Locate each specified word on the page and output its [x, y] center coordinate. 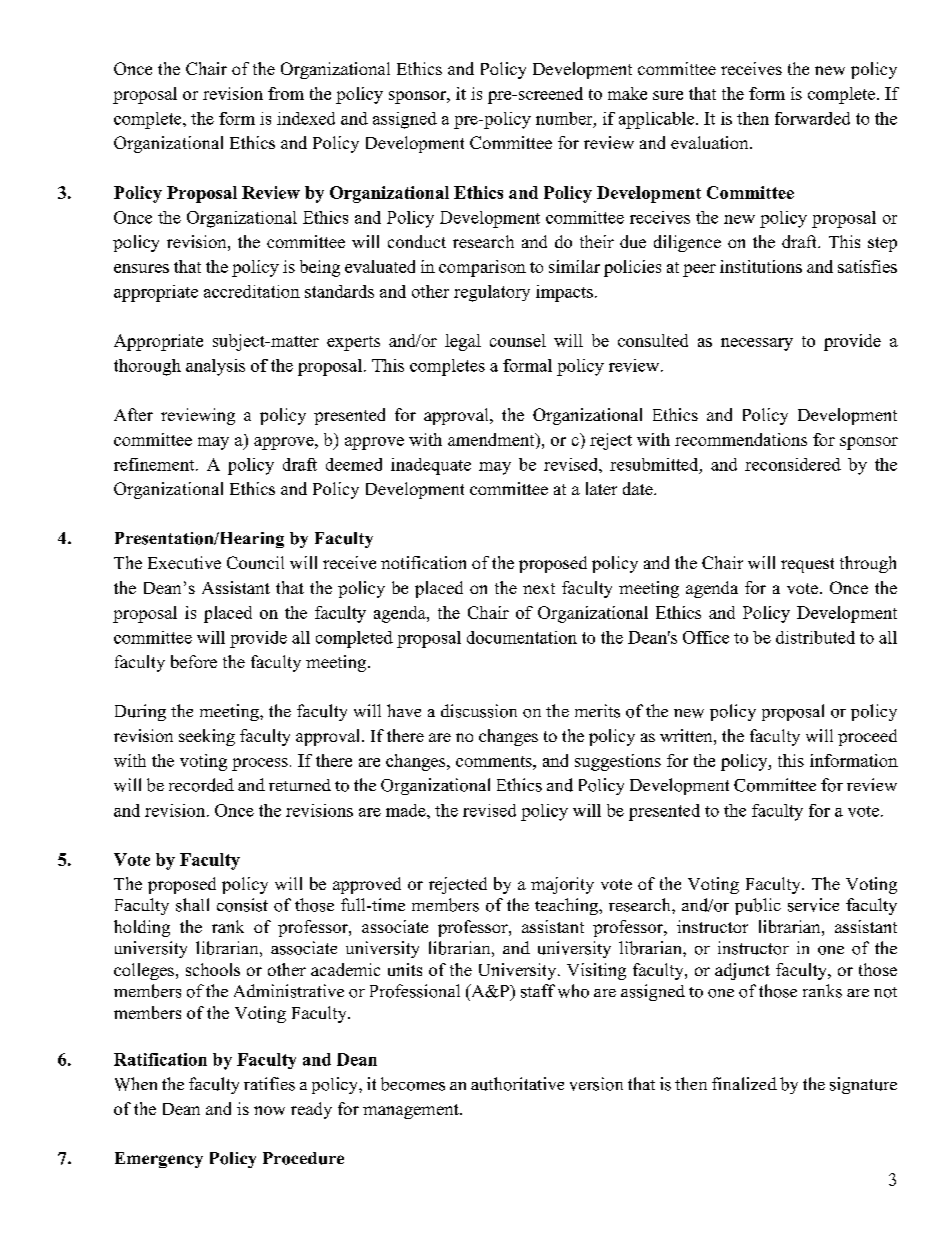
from [286, 93]
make [627, 93]
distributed [815, 637]
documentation [522, 637]
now [269, 1110]
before [194, 661]
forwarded [812, 118]
